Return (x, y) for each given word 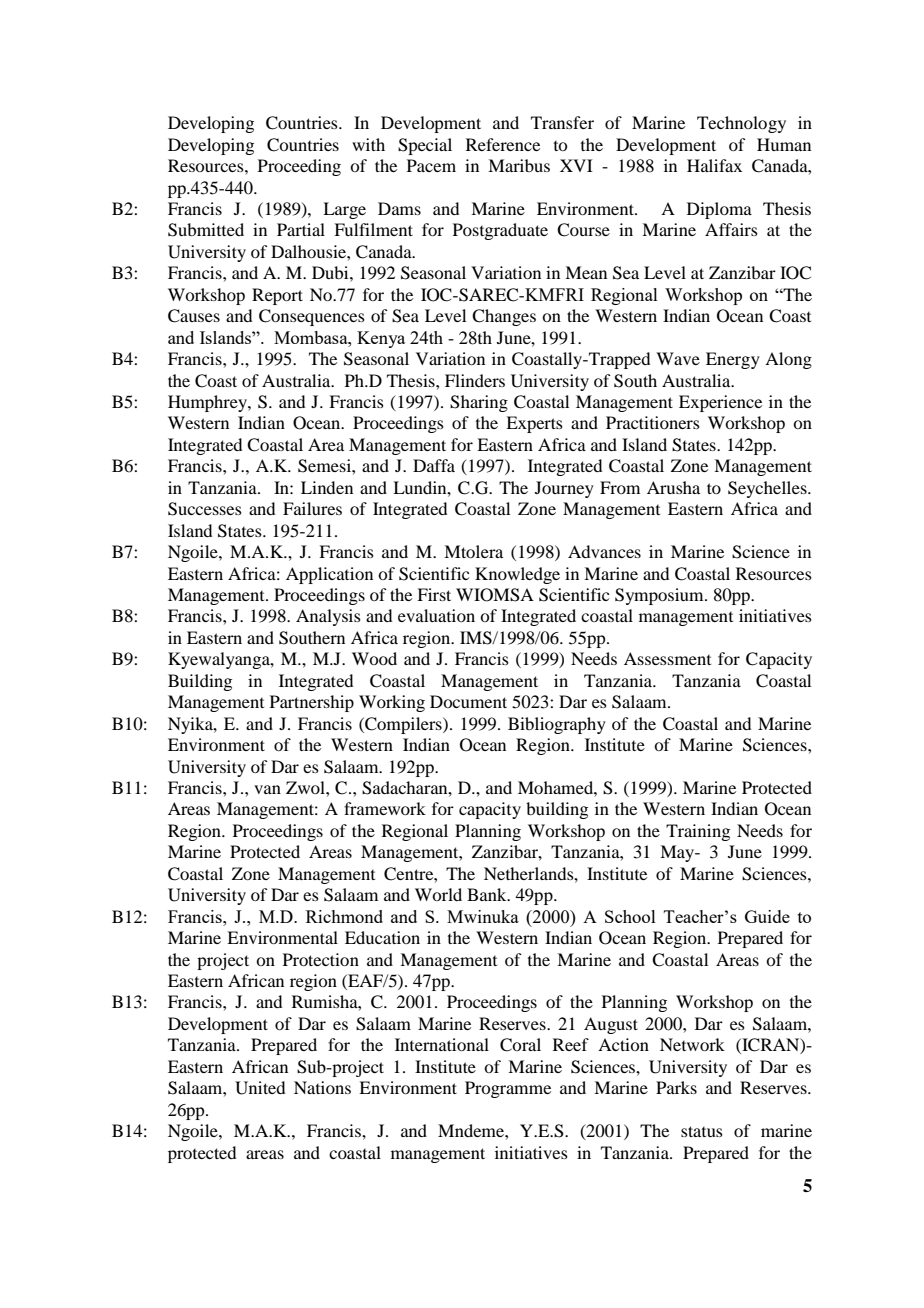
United (260, 1088)
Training (698, 832)
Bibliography (557, 725)
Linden (327, 487)
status (702, 1131)
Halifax (714, 165)
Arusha (673, 487)
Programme (508, 1089)
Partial (301, 229)
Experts (534, 424)
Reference (503, 144)
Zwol (306, 787)
